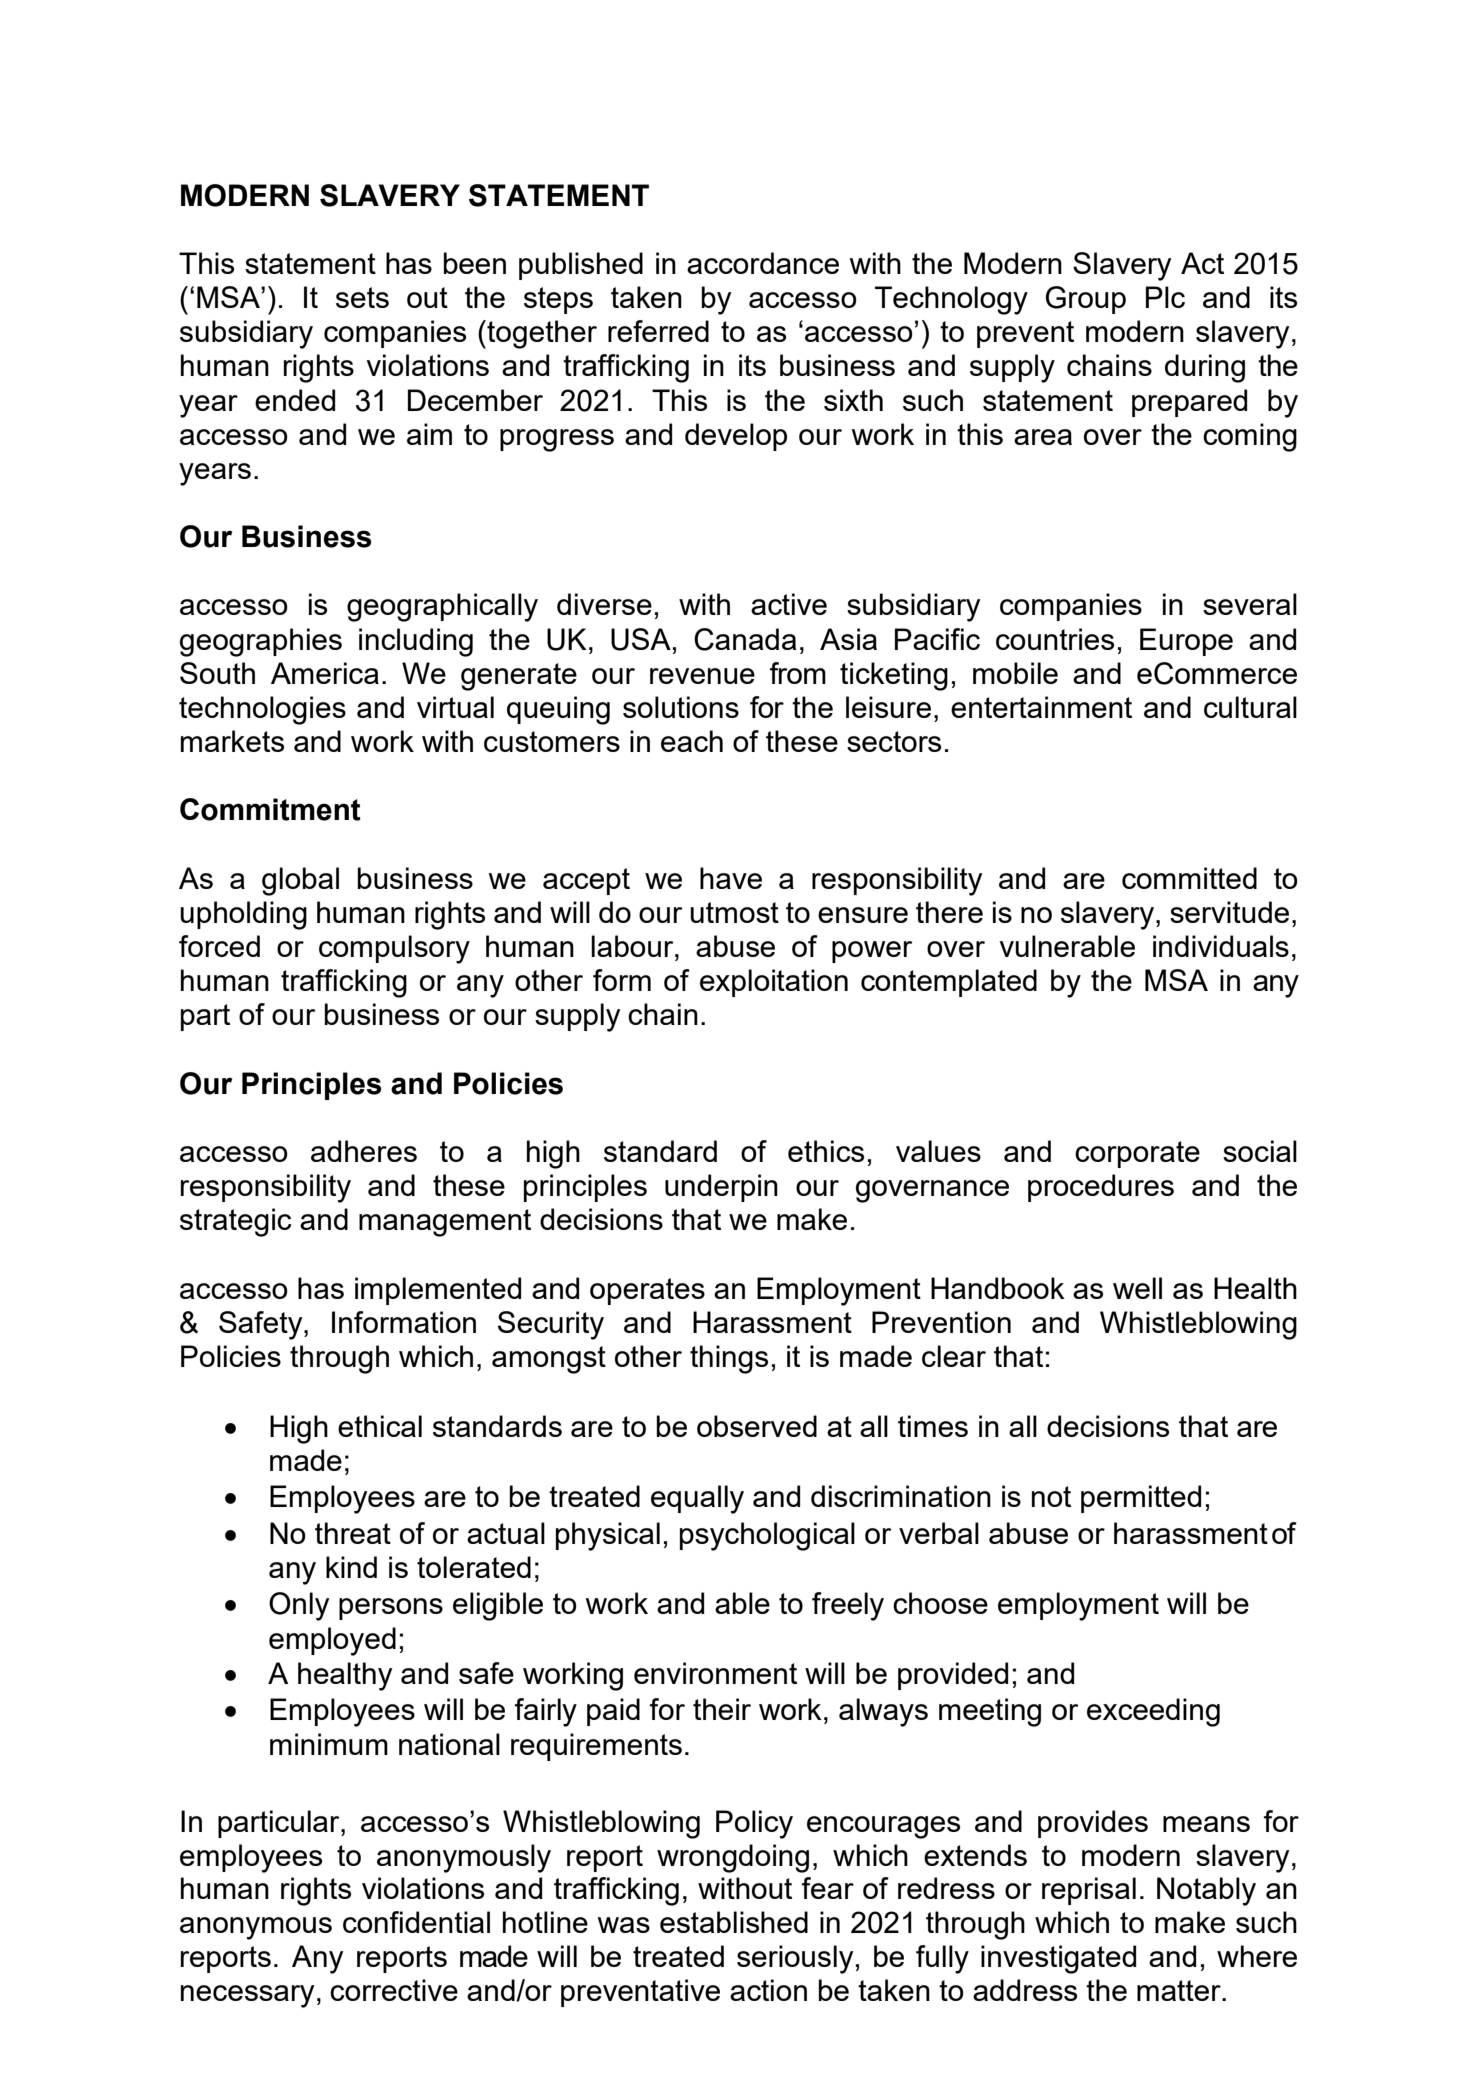 The height and width of the document is (2085, 1475). Describe the element at coordinates (731, 878) in the document. I see `have` at that location.
